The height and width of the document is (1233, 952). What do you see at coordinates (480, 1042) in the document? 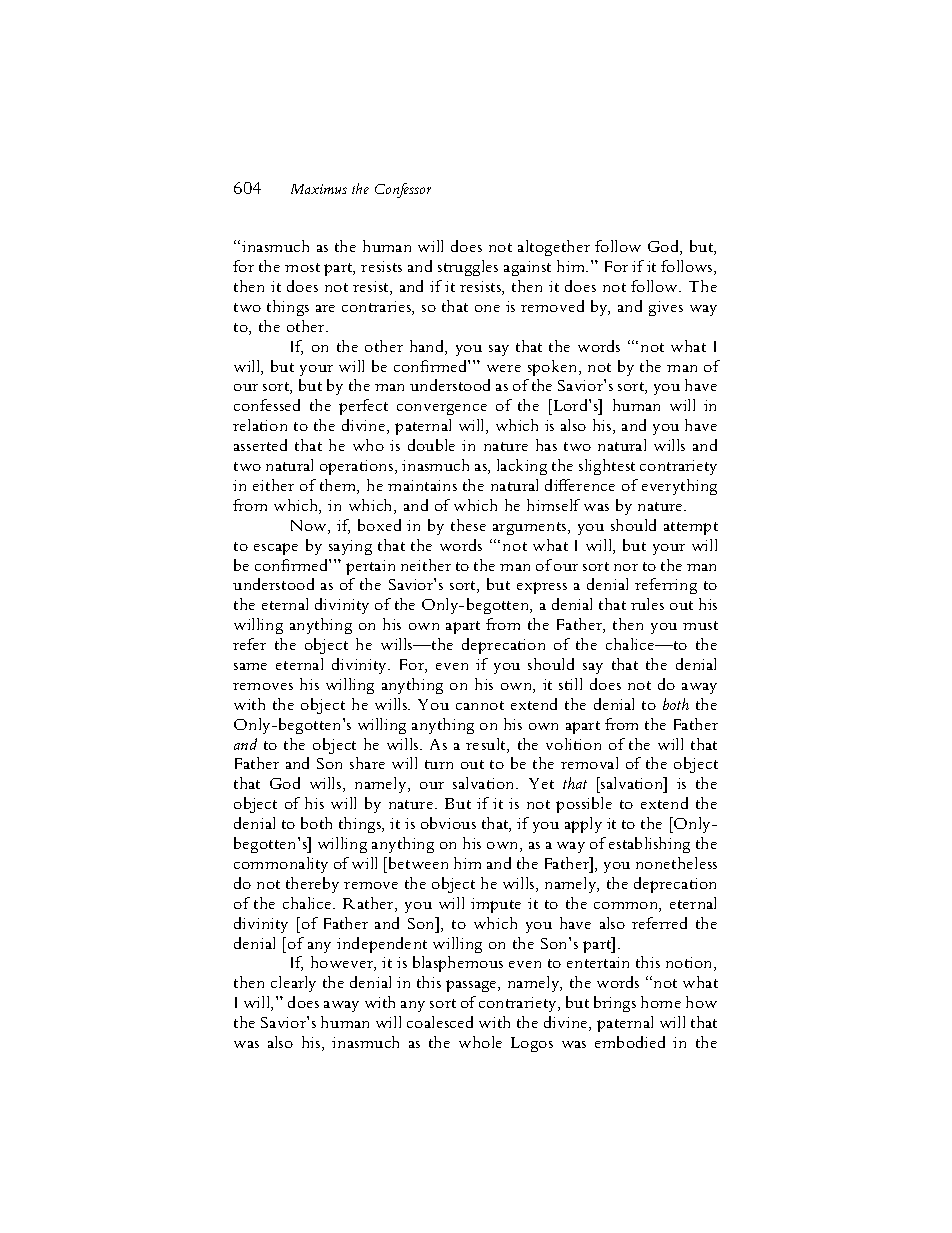
I see `whole` at bounding box center [480, 1042].
